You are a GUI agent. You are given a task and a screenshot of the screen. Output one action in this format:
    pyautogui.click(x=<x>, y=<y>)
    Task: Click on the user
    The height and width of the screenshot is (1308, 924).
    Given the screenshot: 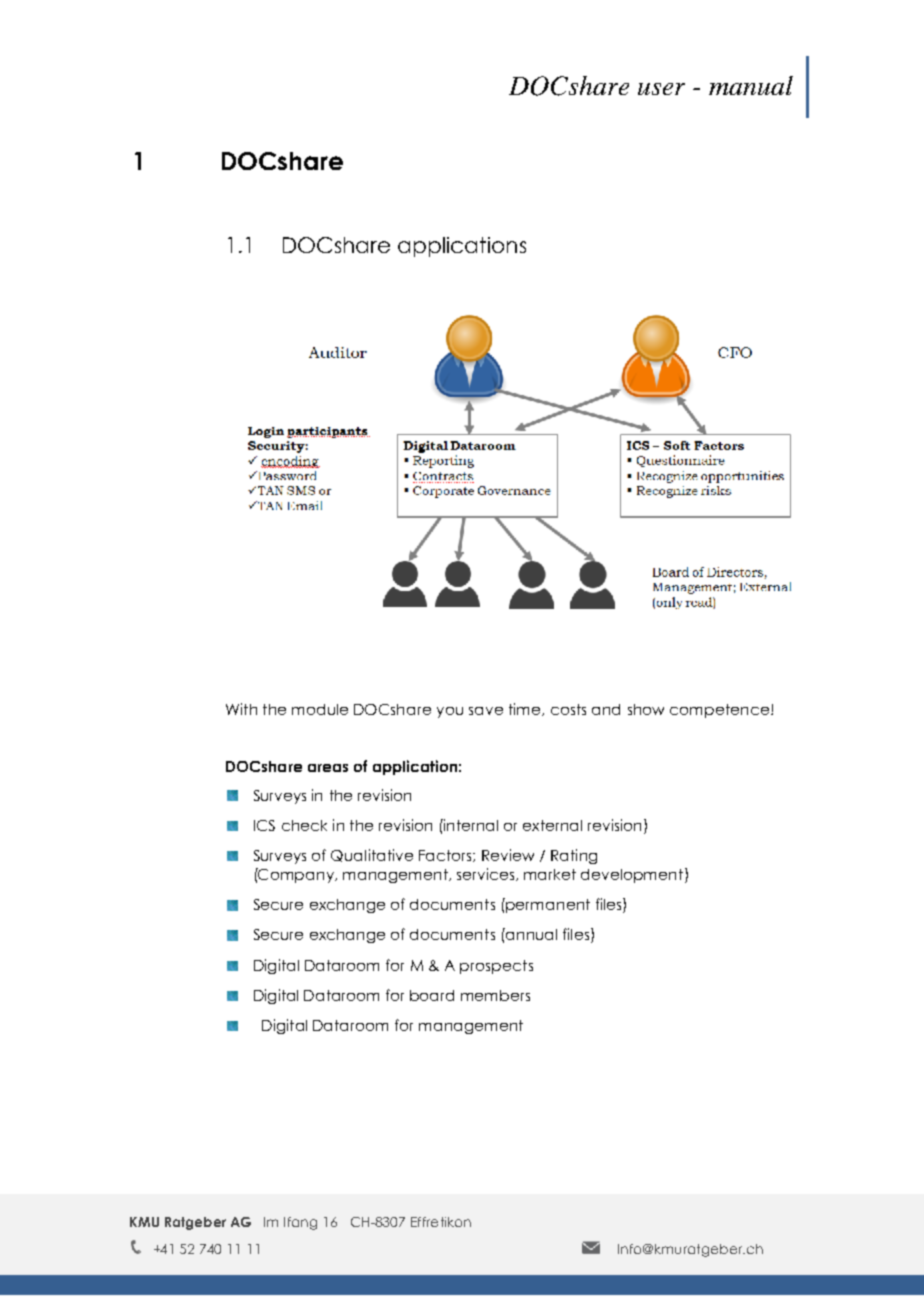 What is the action you would take?
    pyautogui.click(x=661, y=89)
